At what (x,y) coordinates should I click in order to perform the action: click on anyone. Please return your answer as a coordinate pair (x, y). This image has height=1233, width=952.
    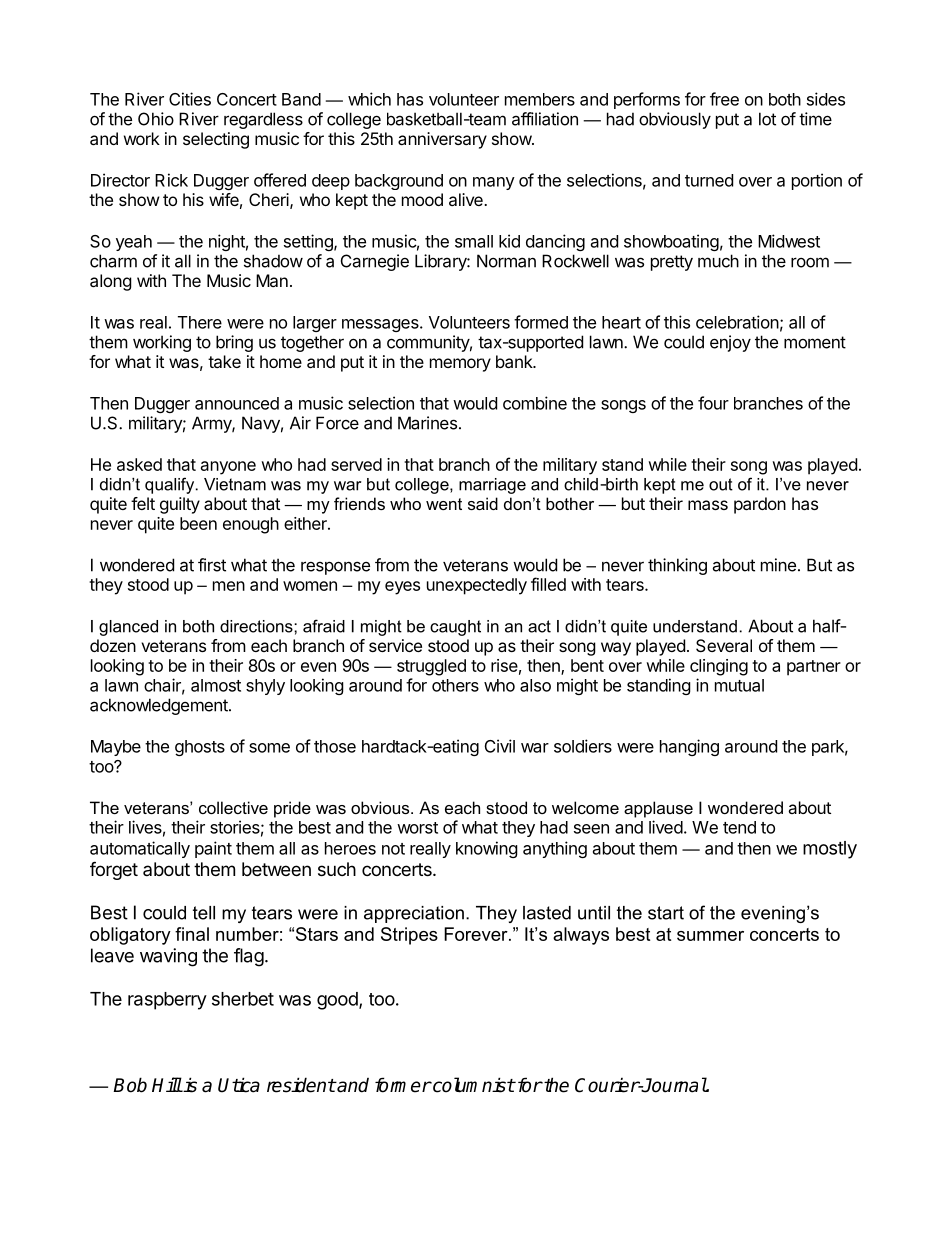
    Looking at the image, I should click on (228, 468).
